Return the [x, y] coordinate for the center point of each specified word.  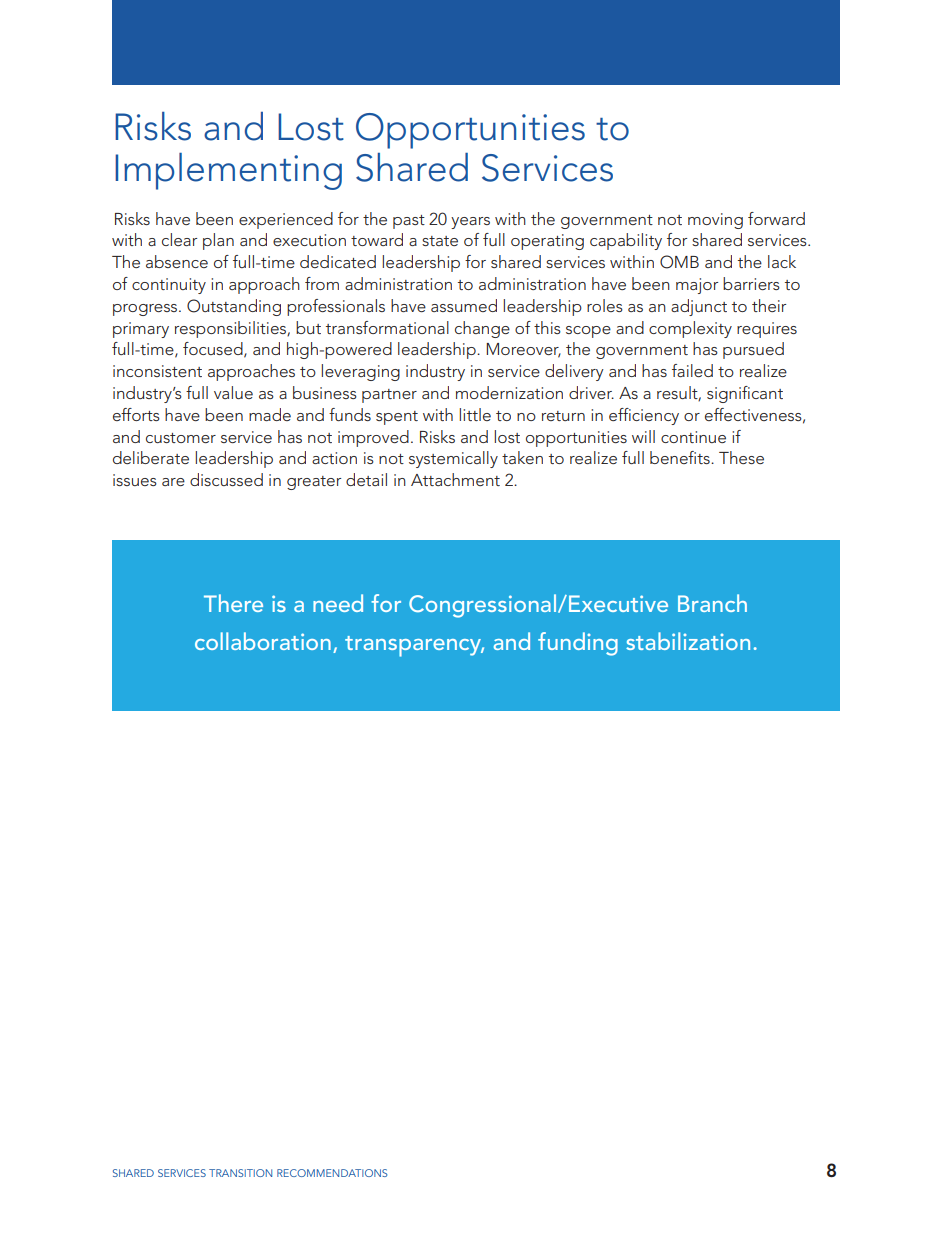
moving [715, 221]
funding [578, 644]
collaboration [263, 641]
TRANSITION [240, 1173]
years [470, 223]
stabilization [688, 641]
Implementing [228, 171]
